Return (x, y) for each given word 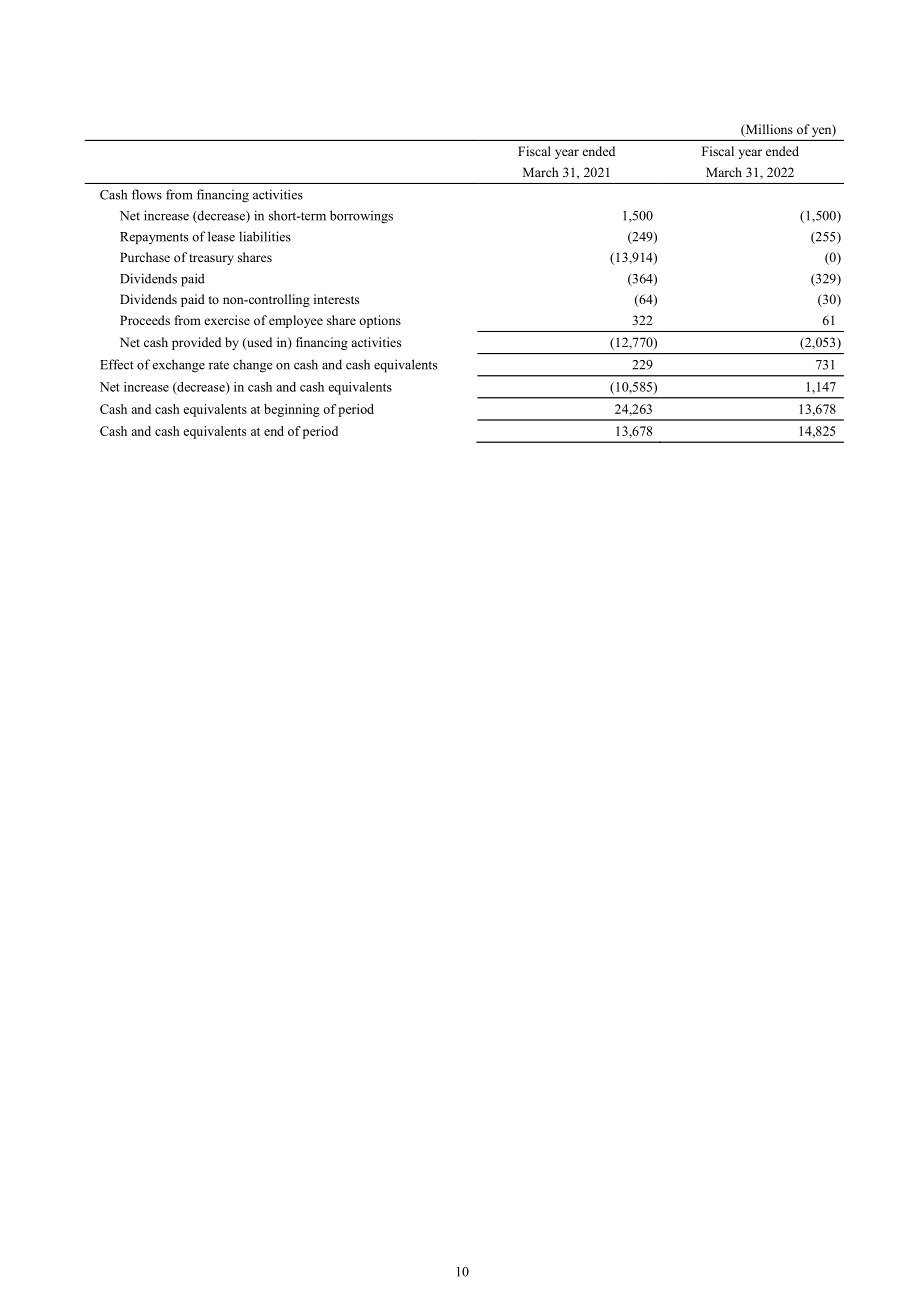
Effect (117, 364)
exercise (227, 320)
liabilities (265, 236)
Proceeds (145, 320)
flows (147, 194)
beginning (292, 410)
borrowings (361, 217)
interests (336, 299)
